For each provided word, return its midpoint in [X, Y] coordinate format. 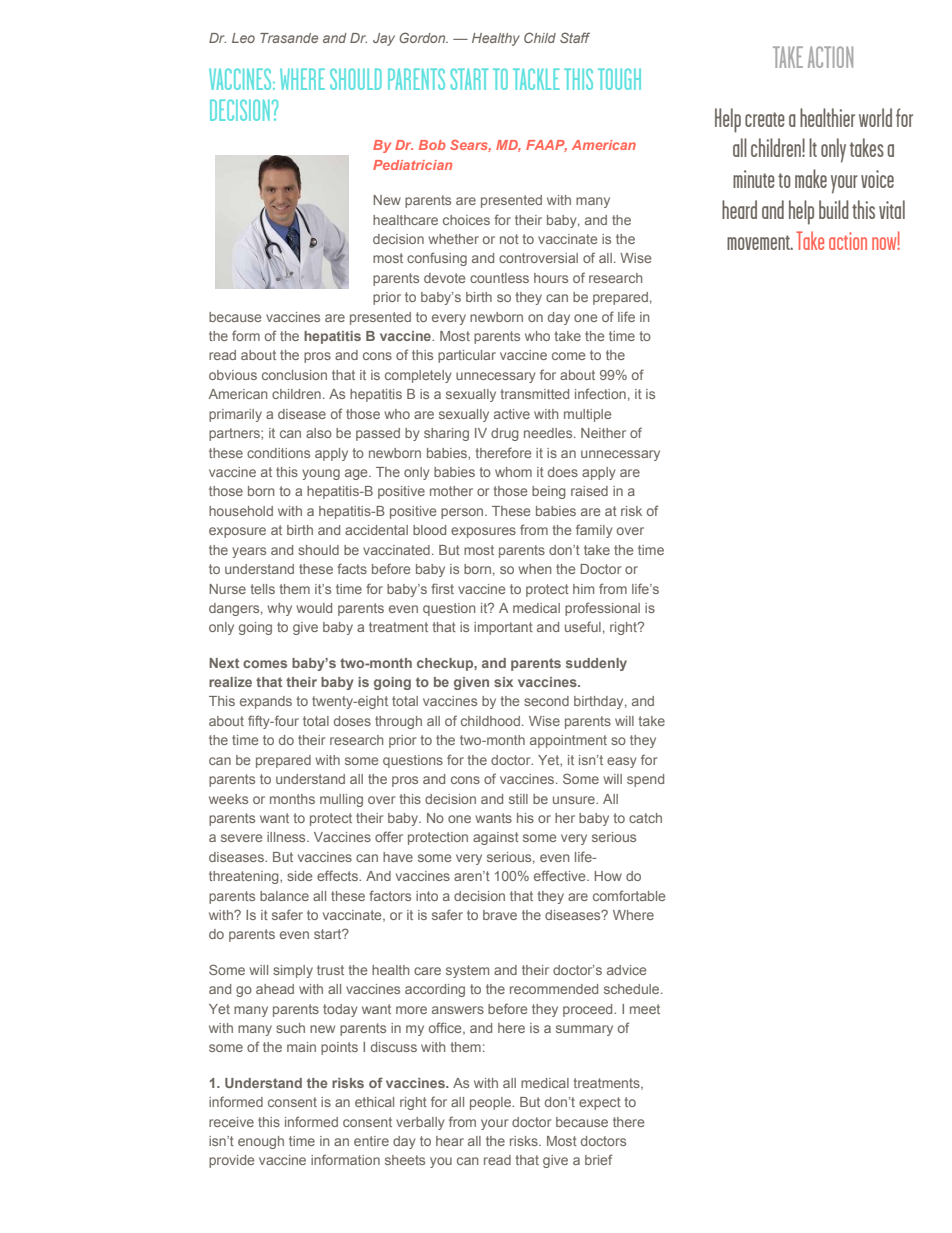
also [319, 433]
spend [645, 780]
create [765, 119]
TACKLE [536, 79]
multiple [587, 415]
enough [261, 1142]
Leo [243, 38]
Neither [603, 433]
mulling [341, 800]
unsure [575, 800]
